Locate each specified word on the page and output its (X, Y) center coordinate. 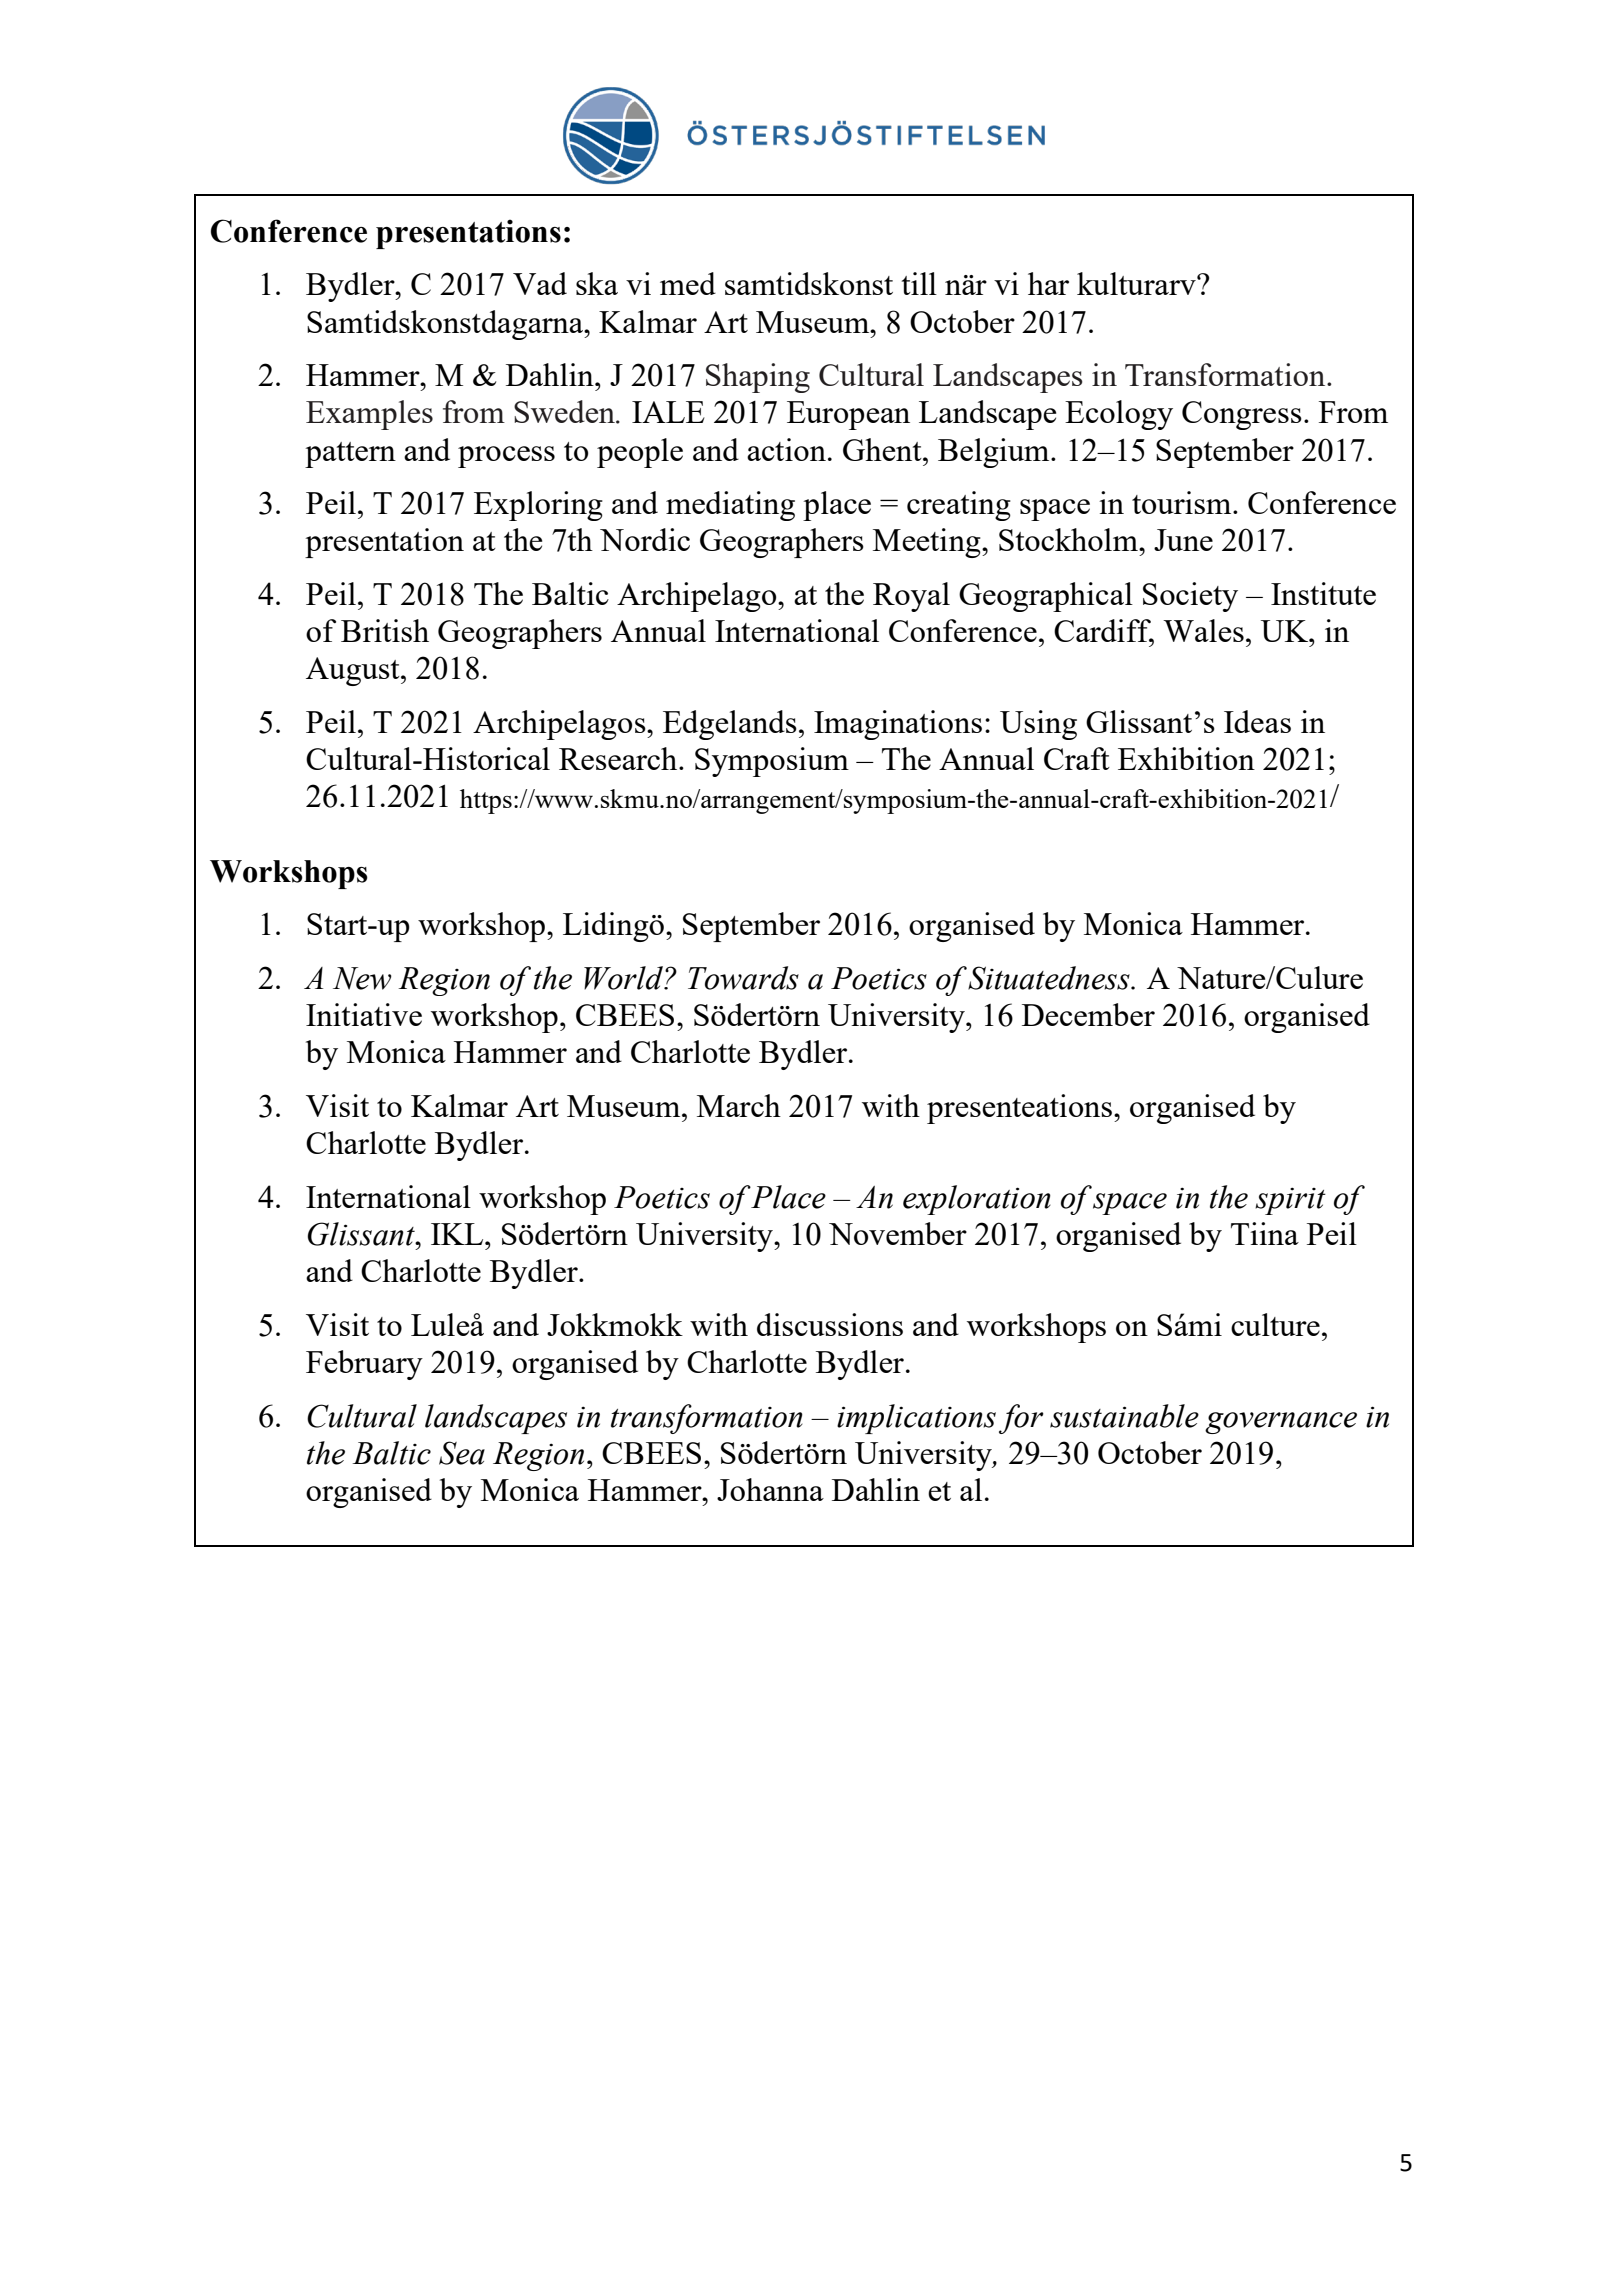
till (919, 283)
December (1088, 1014)
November (898, 1233)
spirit (1290, 1201)
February (364, 1365)
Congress (1242, 415)
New (362, 978)
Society (1190, 597)
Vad (540, 283)
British (385, 630)
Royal (911, 597)
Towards (743, 978)
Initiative (364, 1014)
